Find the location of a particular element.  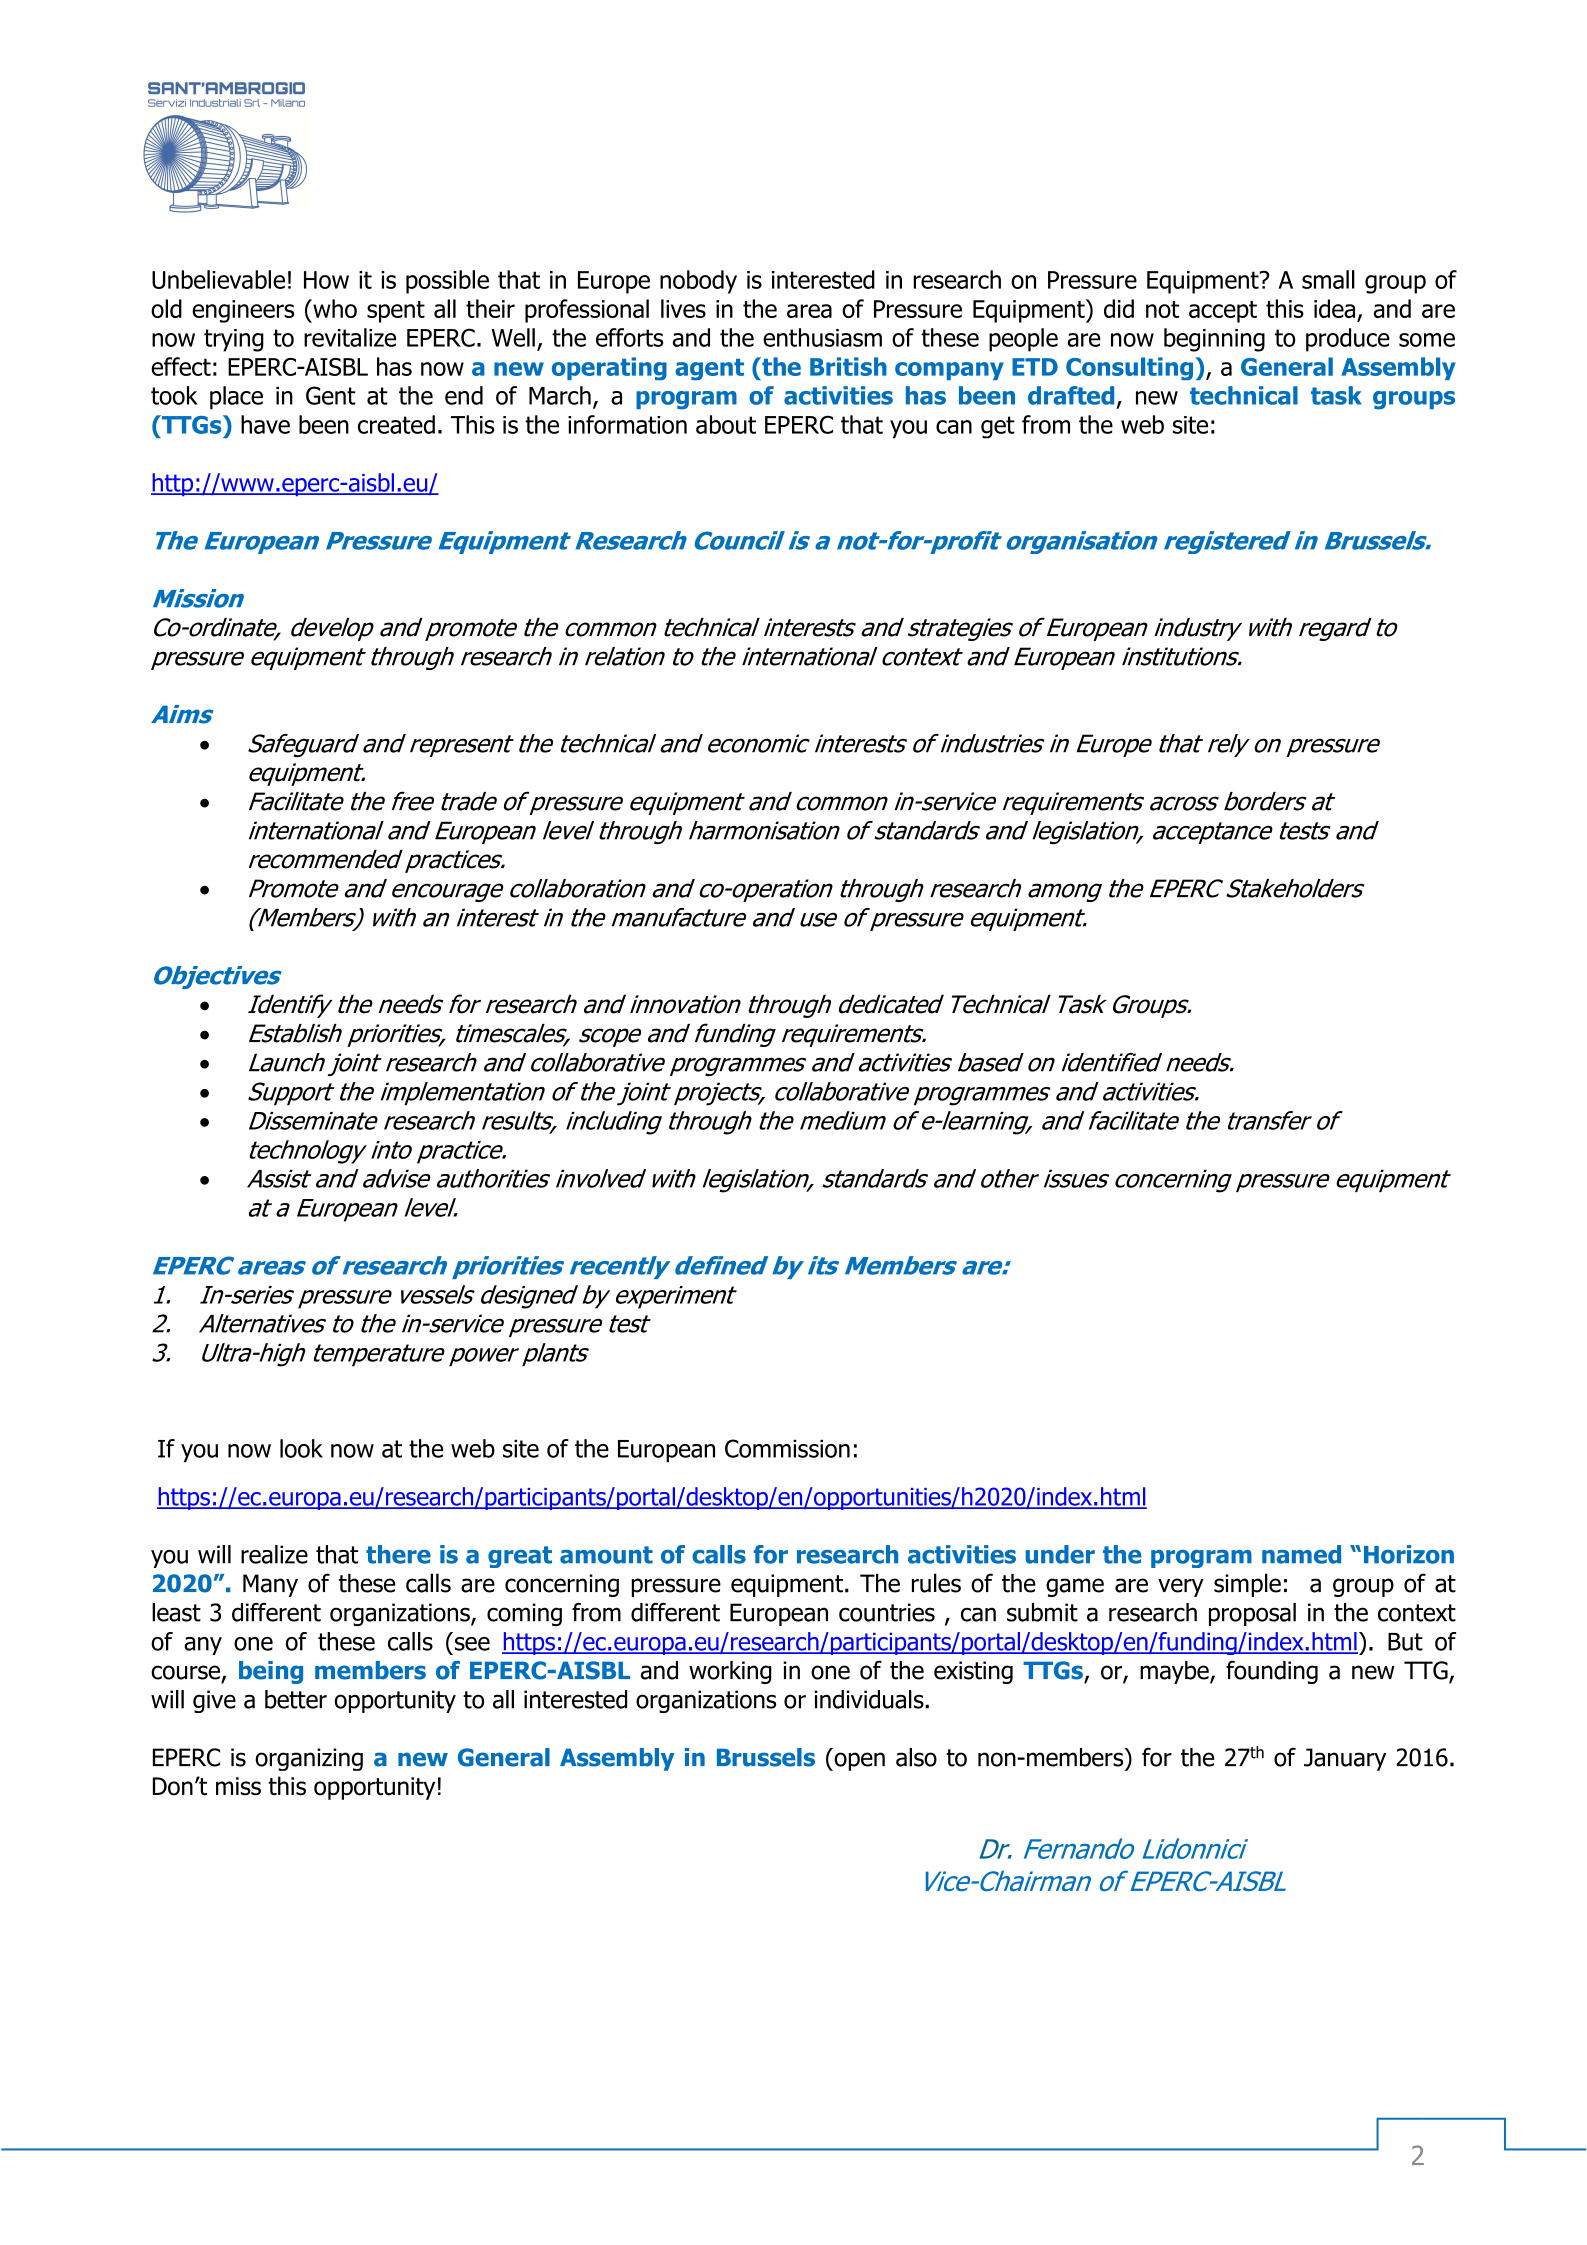

drafted is located at coordinates (1071, 395).
